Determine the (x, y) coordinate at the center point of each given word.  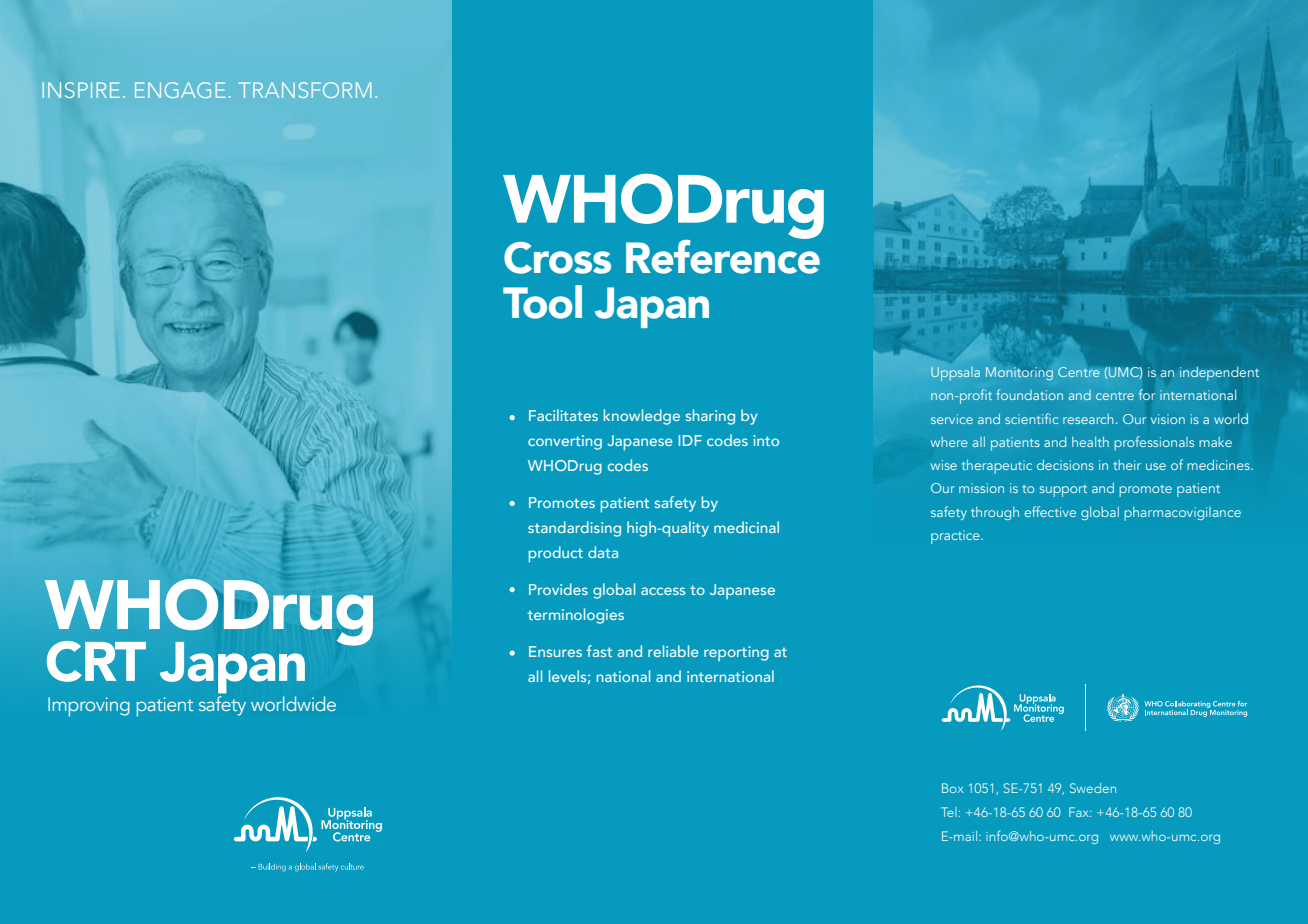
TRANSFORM (305, 90)
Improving (89, 707)
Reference (723, 255)
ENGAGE (180, 90)
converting (565, 442)
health (1090, 441)
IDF (690, 440)
